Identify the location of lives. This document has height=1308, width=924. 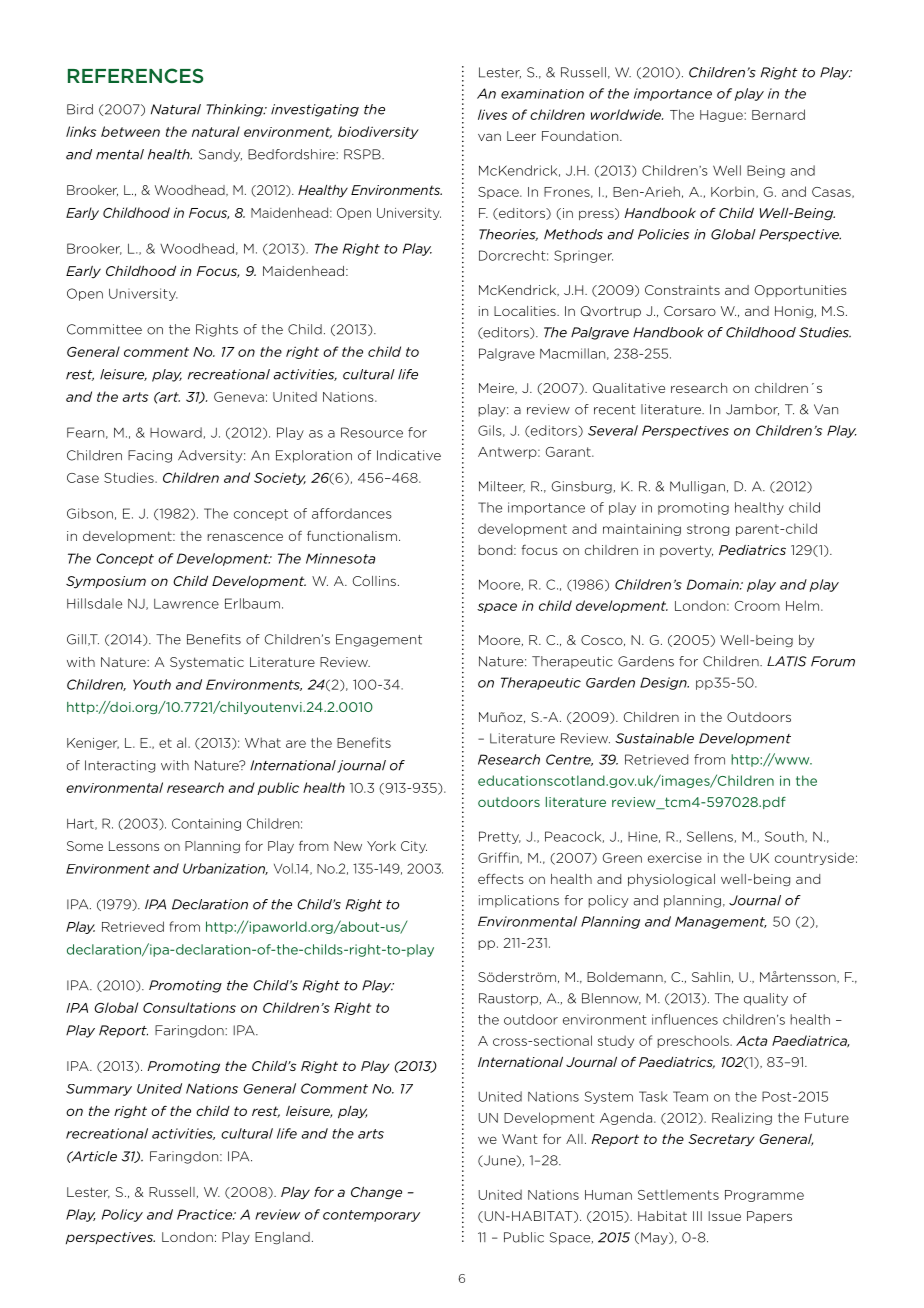
(493, 114).
